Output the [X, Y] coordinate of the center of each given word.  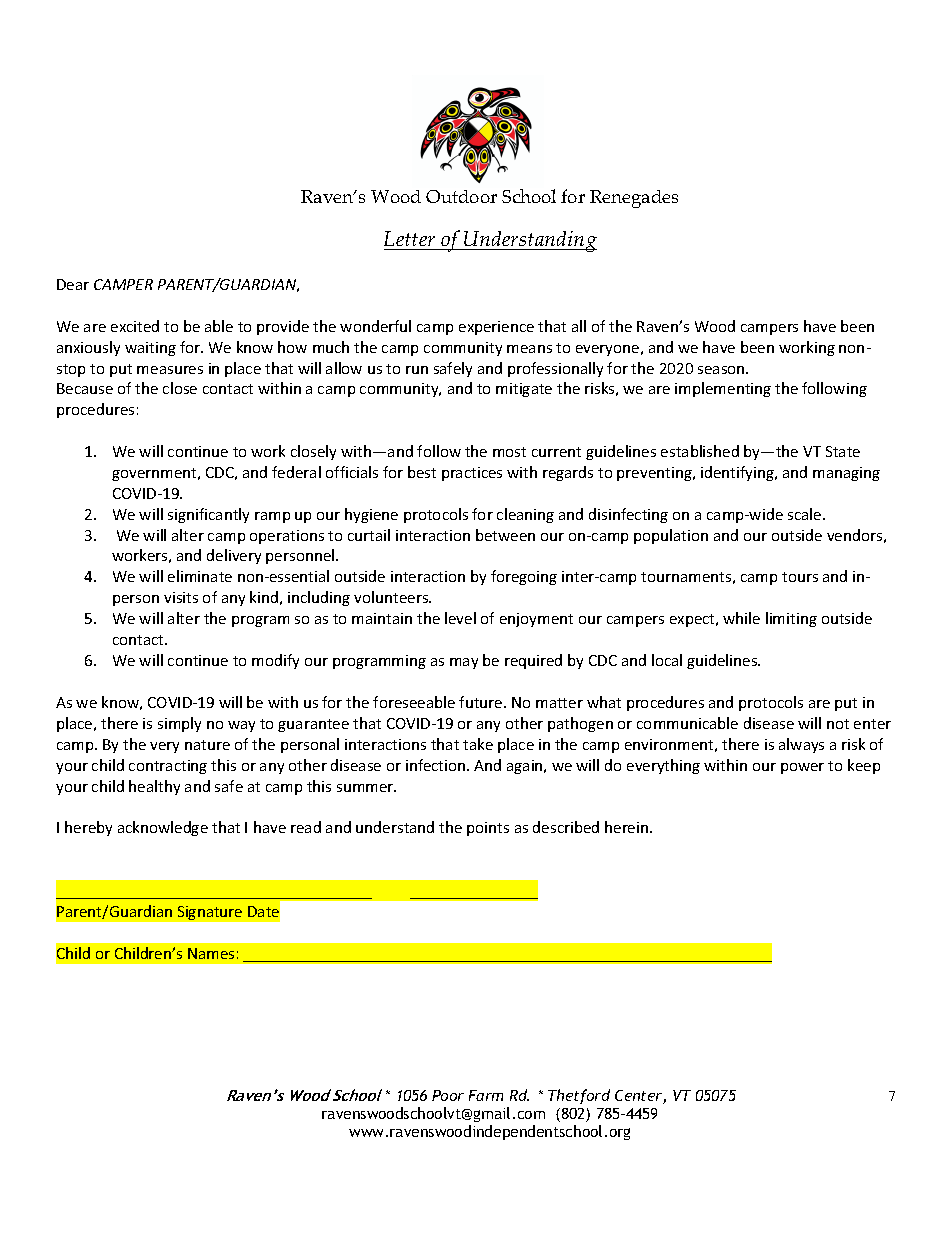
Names [211, 953]
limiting [791, 619]
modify [275, 661]
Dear [73, 284]
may [464, 663]
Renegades [634, 199]
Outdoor [461, 196]
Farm [486, 1095]
